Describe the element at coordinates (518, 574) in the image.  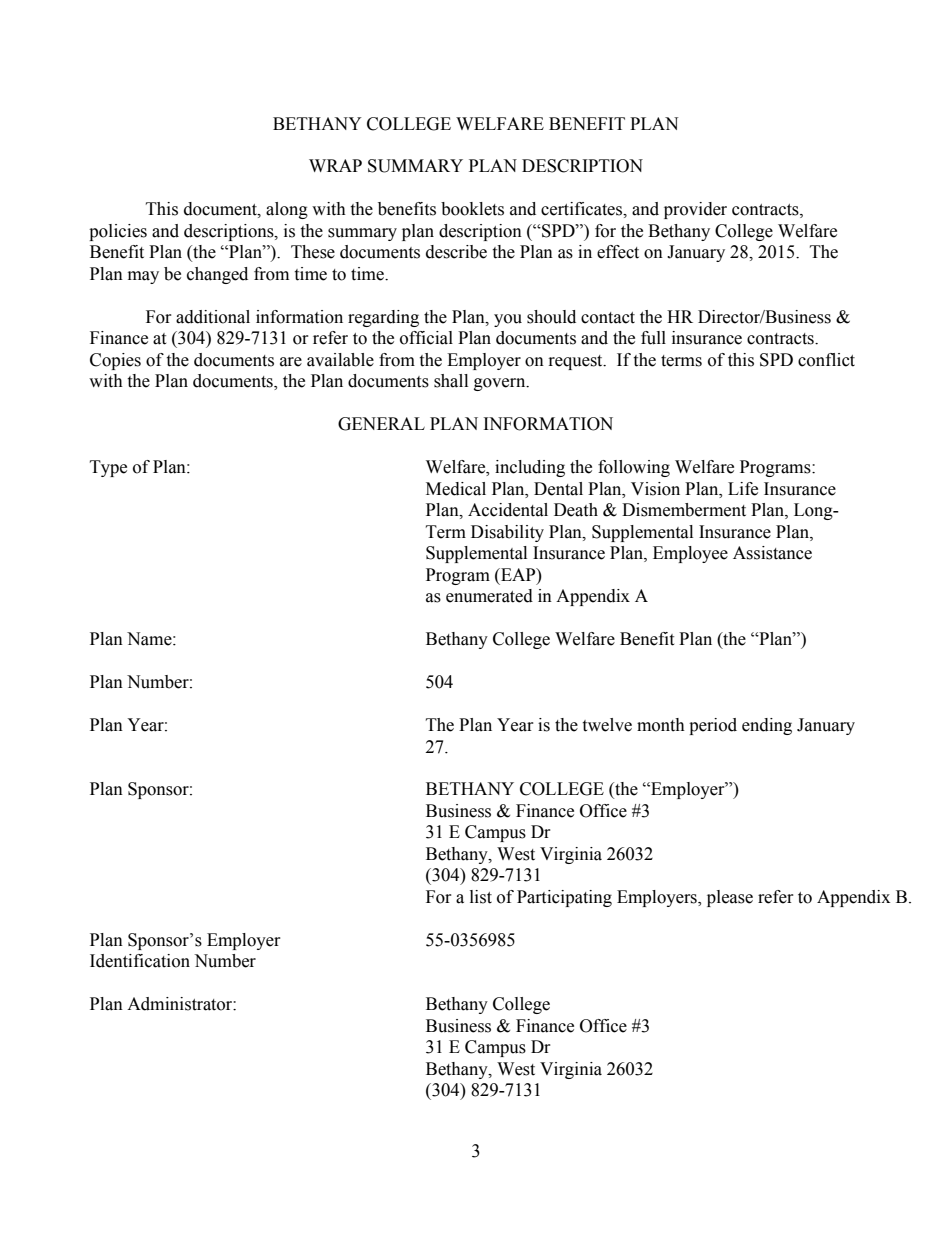
I see `EAP` at that location.
